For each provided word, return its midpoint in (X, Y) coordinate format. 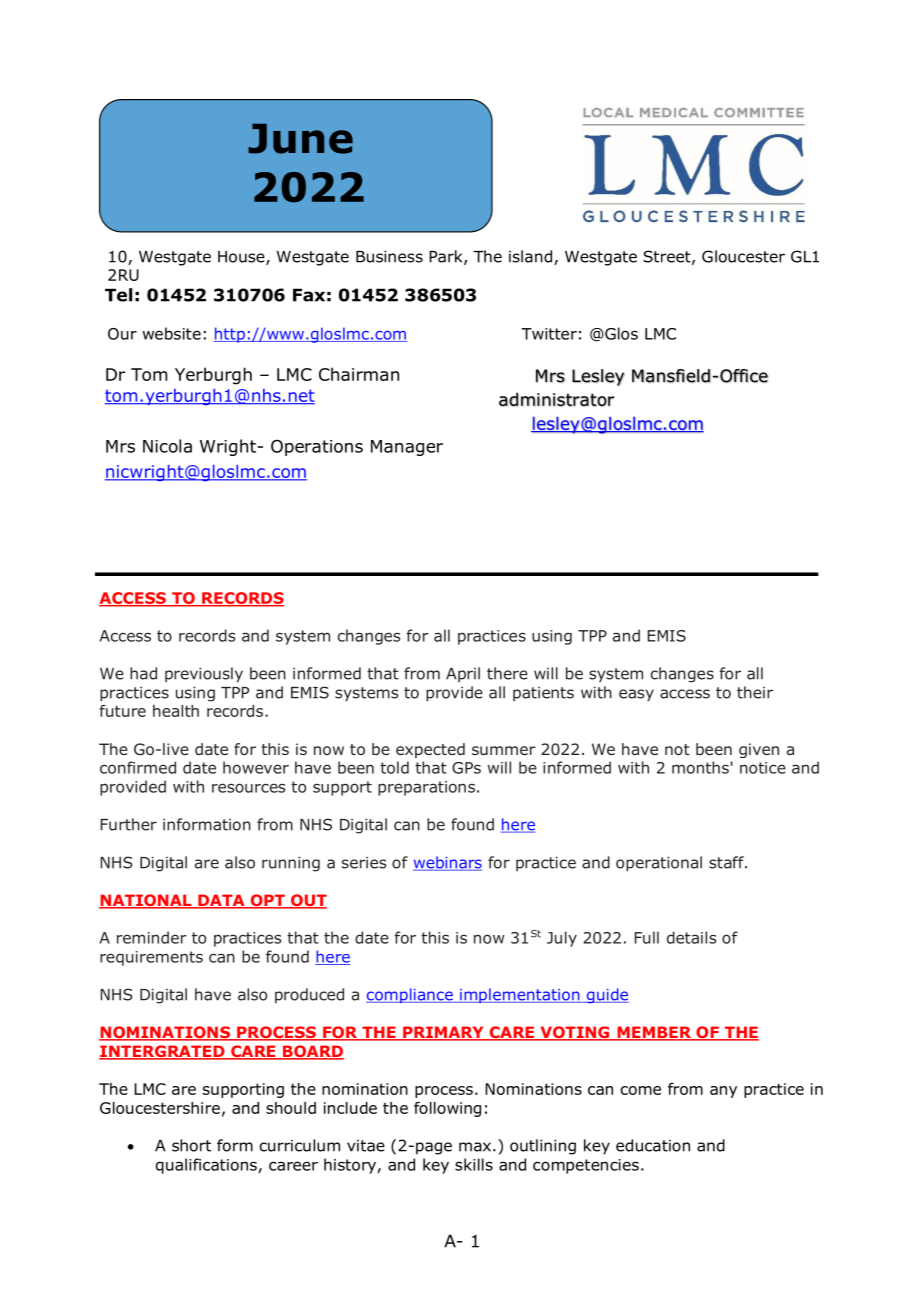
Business (389, 256)
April (463, 674)
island (532, 257)
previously (204, 674)
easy (636, 695)
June (300, 139)
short (191, 1145)
